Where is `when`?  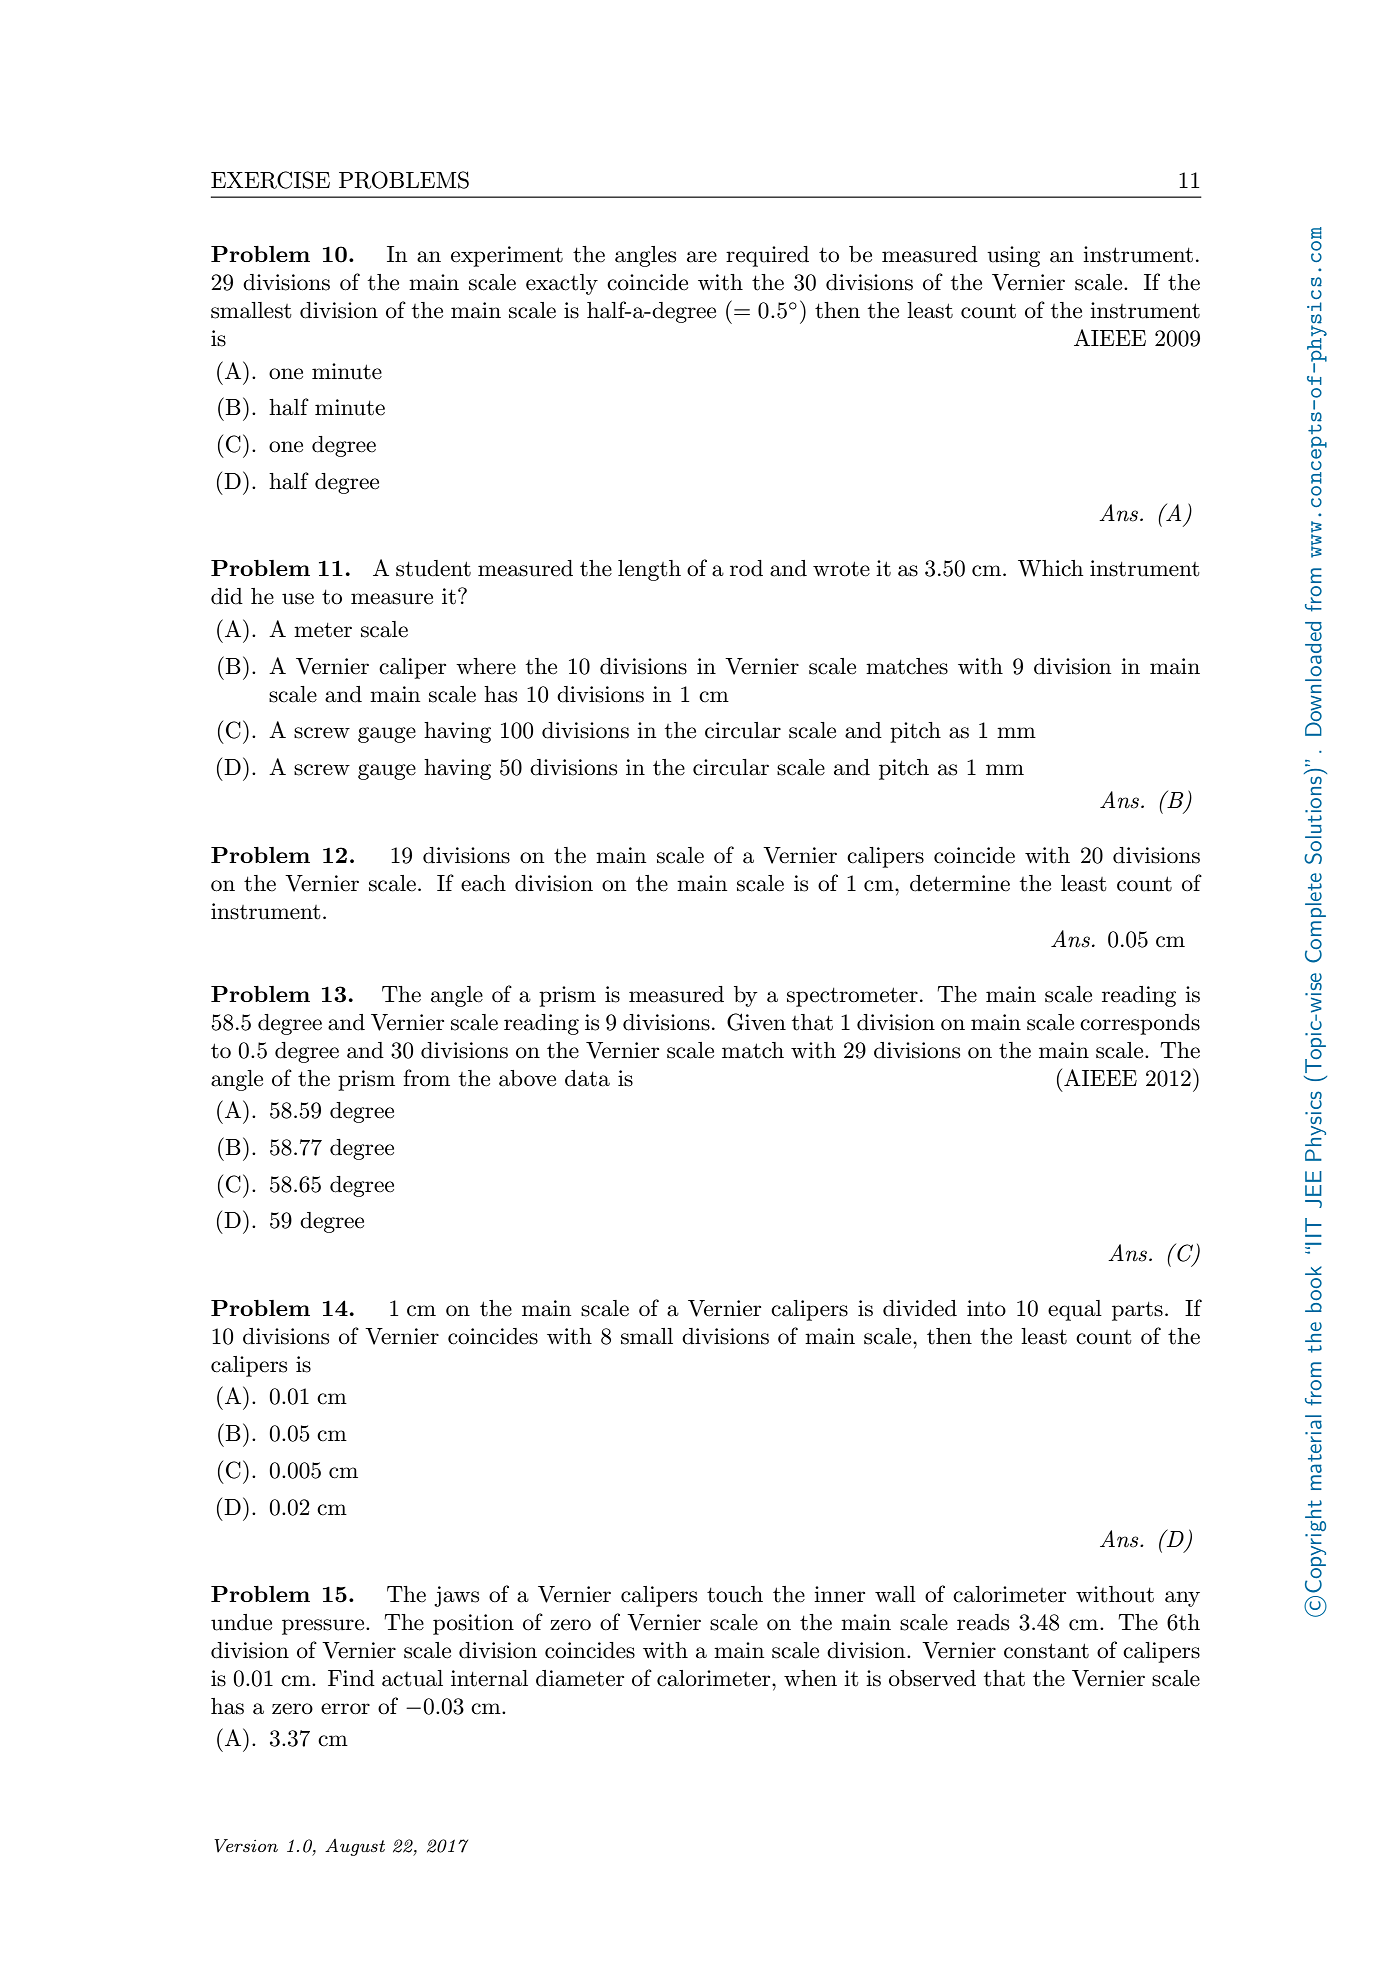
when is located at coordinates (810, 1678).
